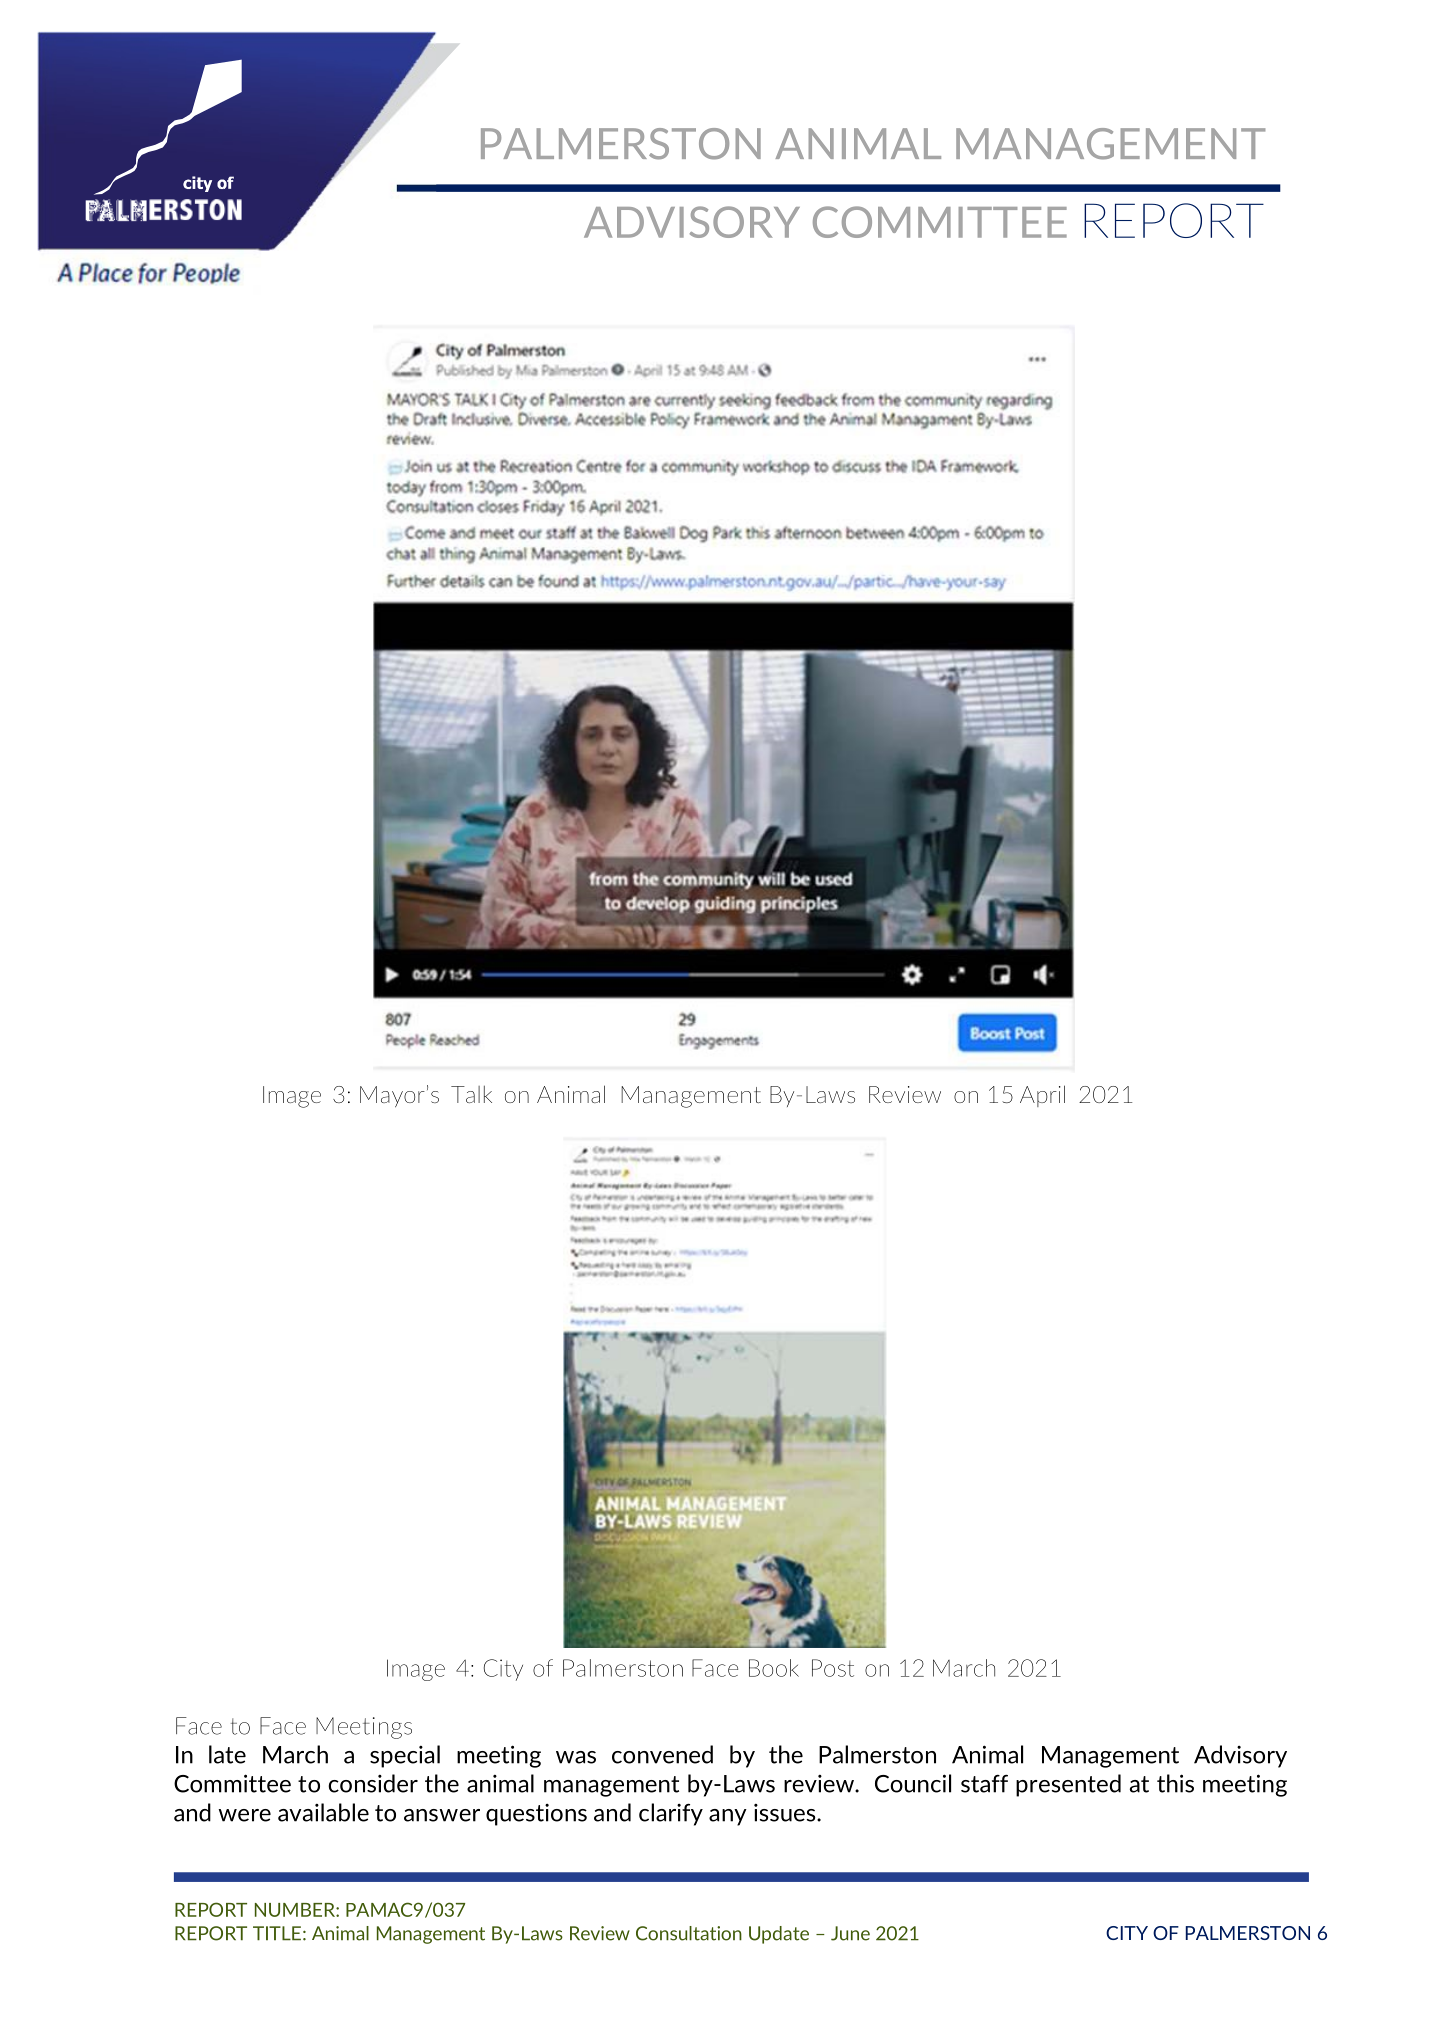 The width and height of the page is (1439, 2032). Describe the element at coordinates (662, 1754) in the page. I see `convened` at that location.
